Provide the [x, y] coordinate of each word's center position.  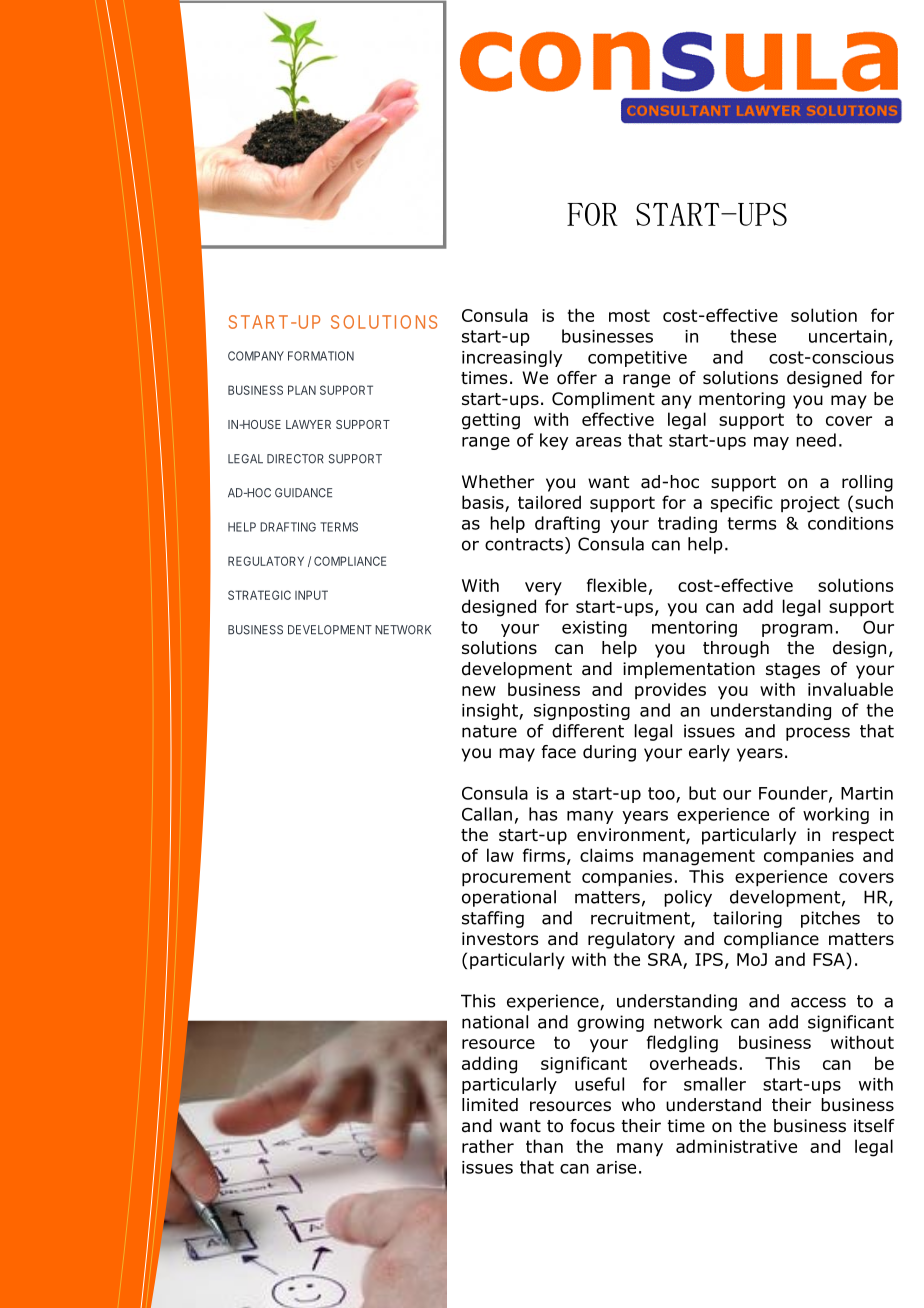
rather [488, 1146]
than [544, 1146]
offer [577, 378]
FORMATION [321, 356]
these [753, 336]
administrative [736, 1146]
